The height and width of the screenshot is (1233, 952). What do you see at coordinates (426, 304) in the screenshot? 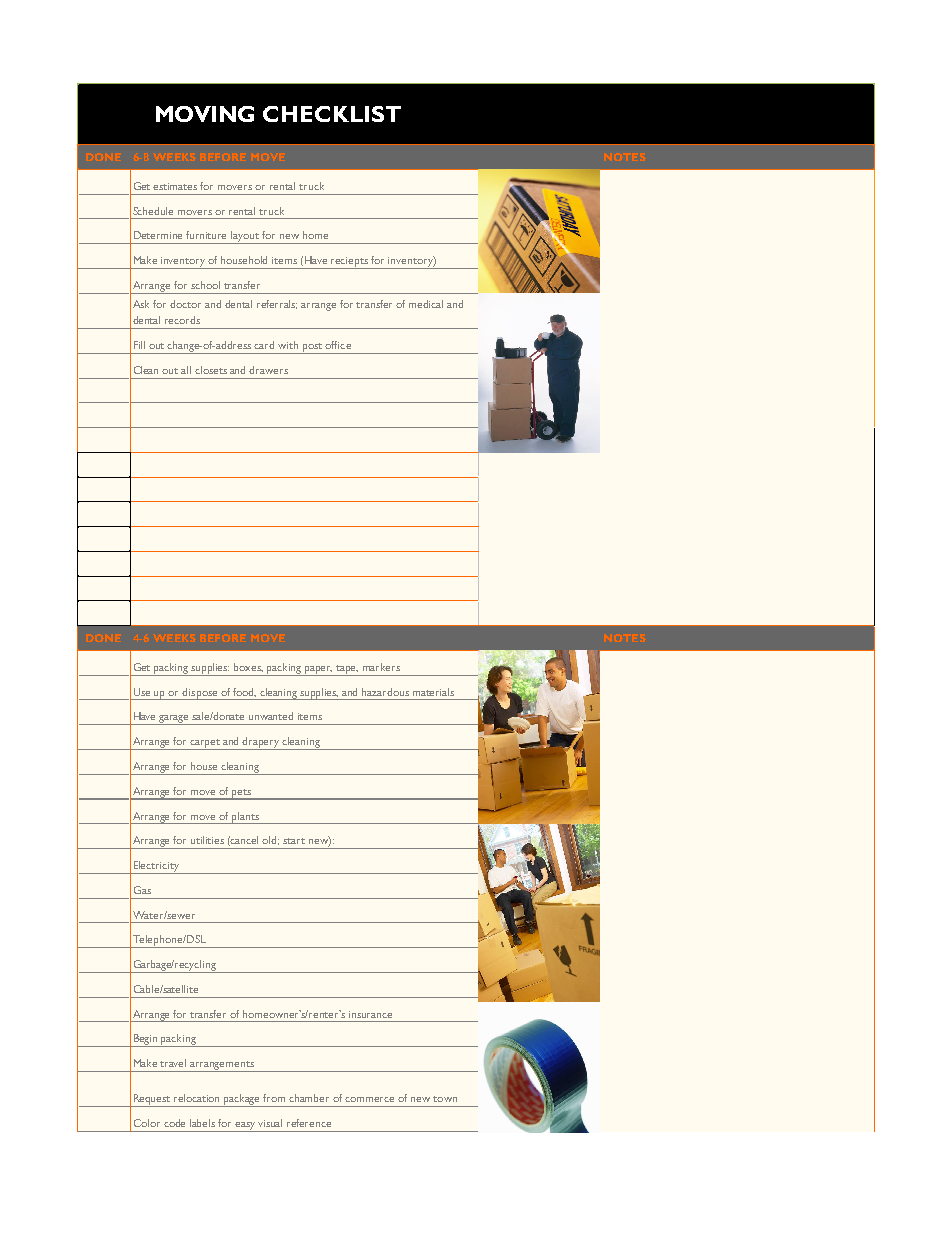
I see `medical` at bounding box center [426, 304].
